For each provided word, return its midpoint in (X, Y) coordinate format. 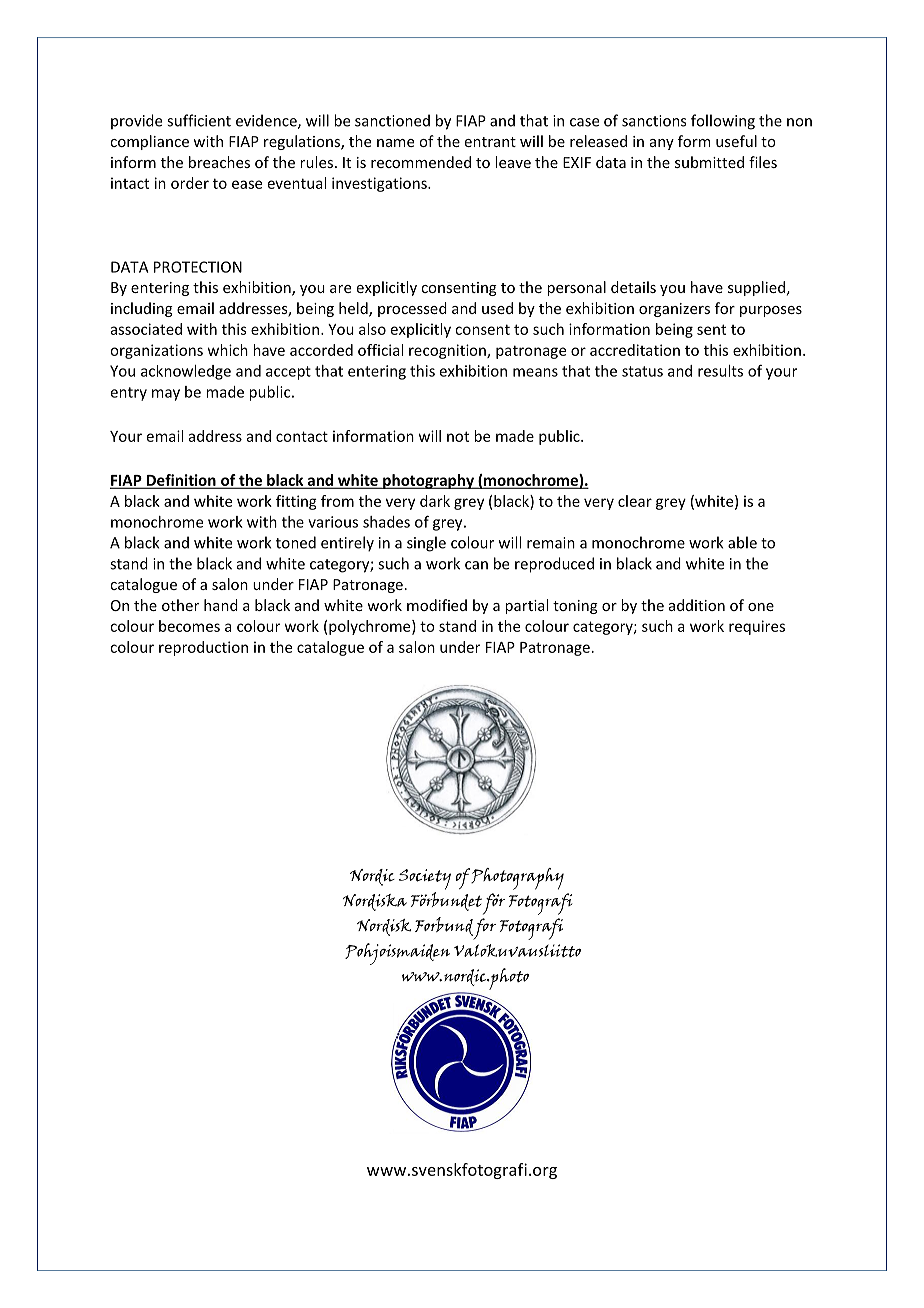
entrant (490, 142)
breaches (219, 162)
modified (437, 605)
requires (757, 627)
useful (736, 141)
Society (425, 879)
